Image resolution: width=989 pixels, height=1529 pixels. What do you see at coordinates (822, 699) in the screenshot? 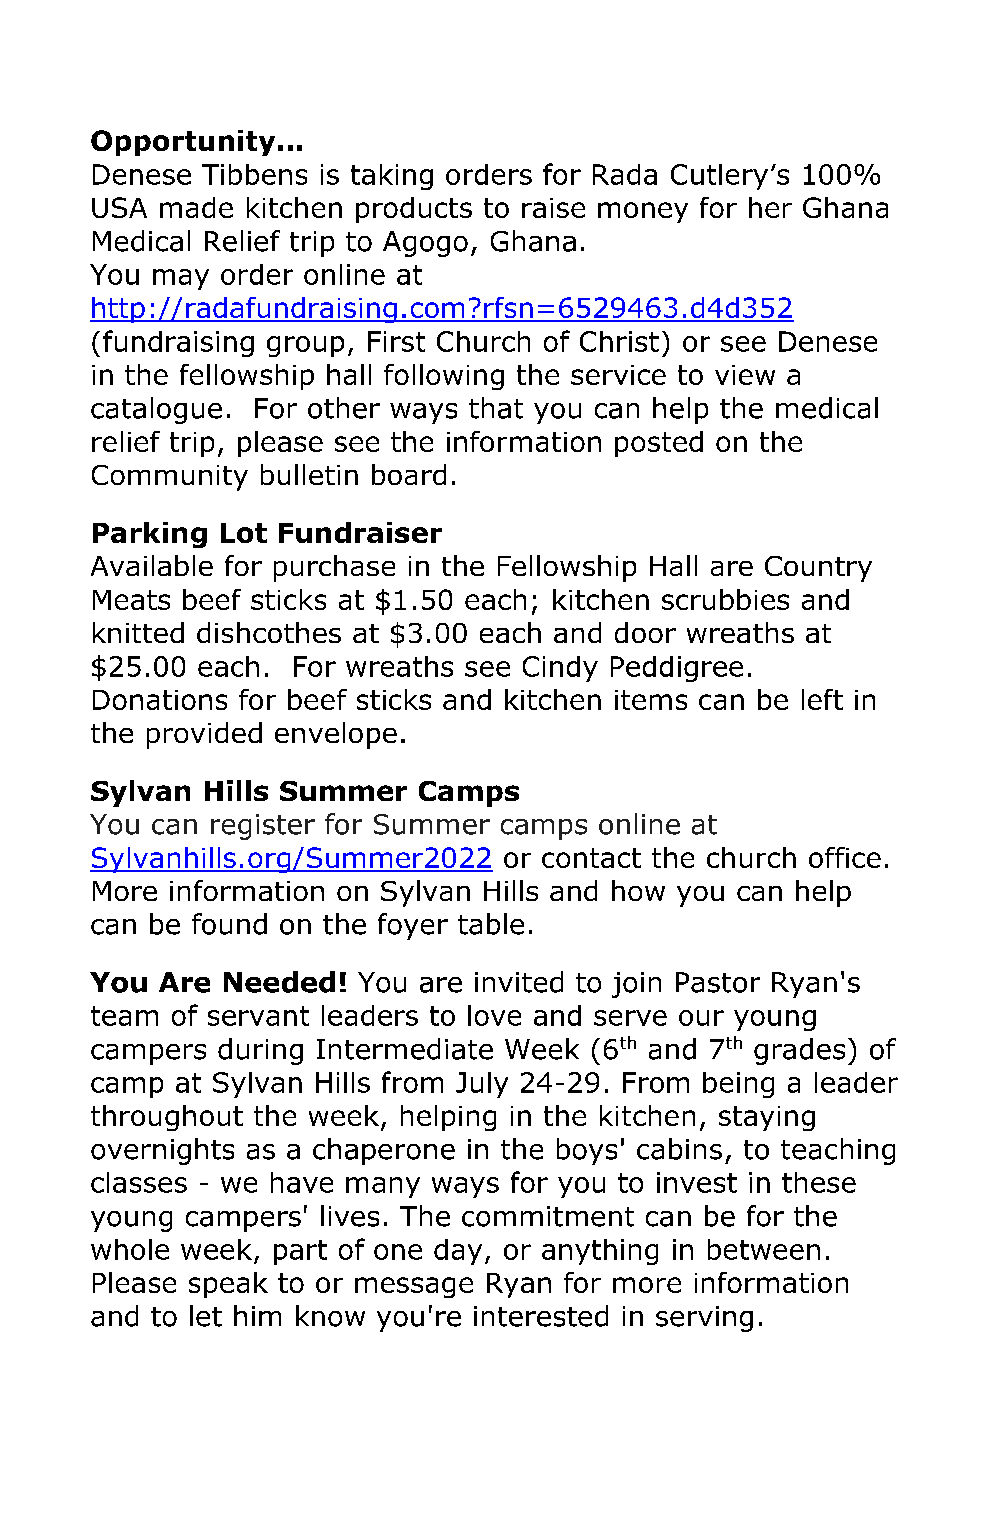
I see `left` at bounding box center [822, 699].
